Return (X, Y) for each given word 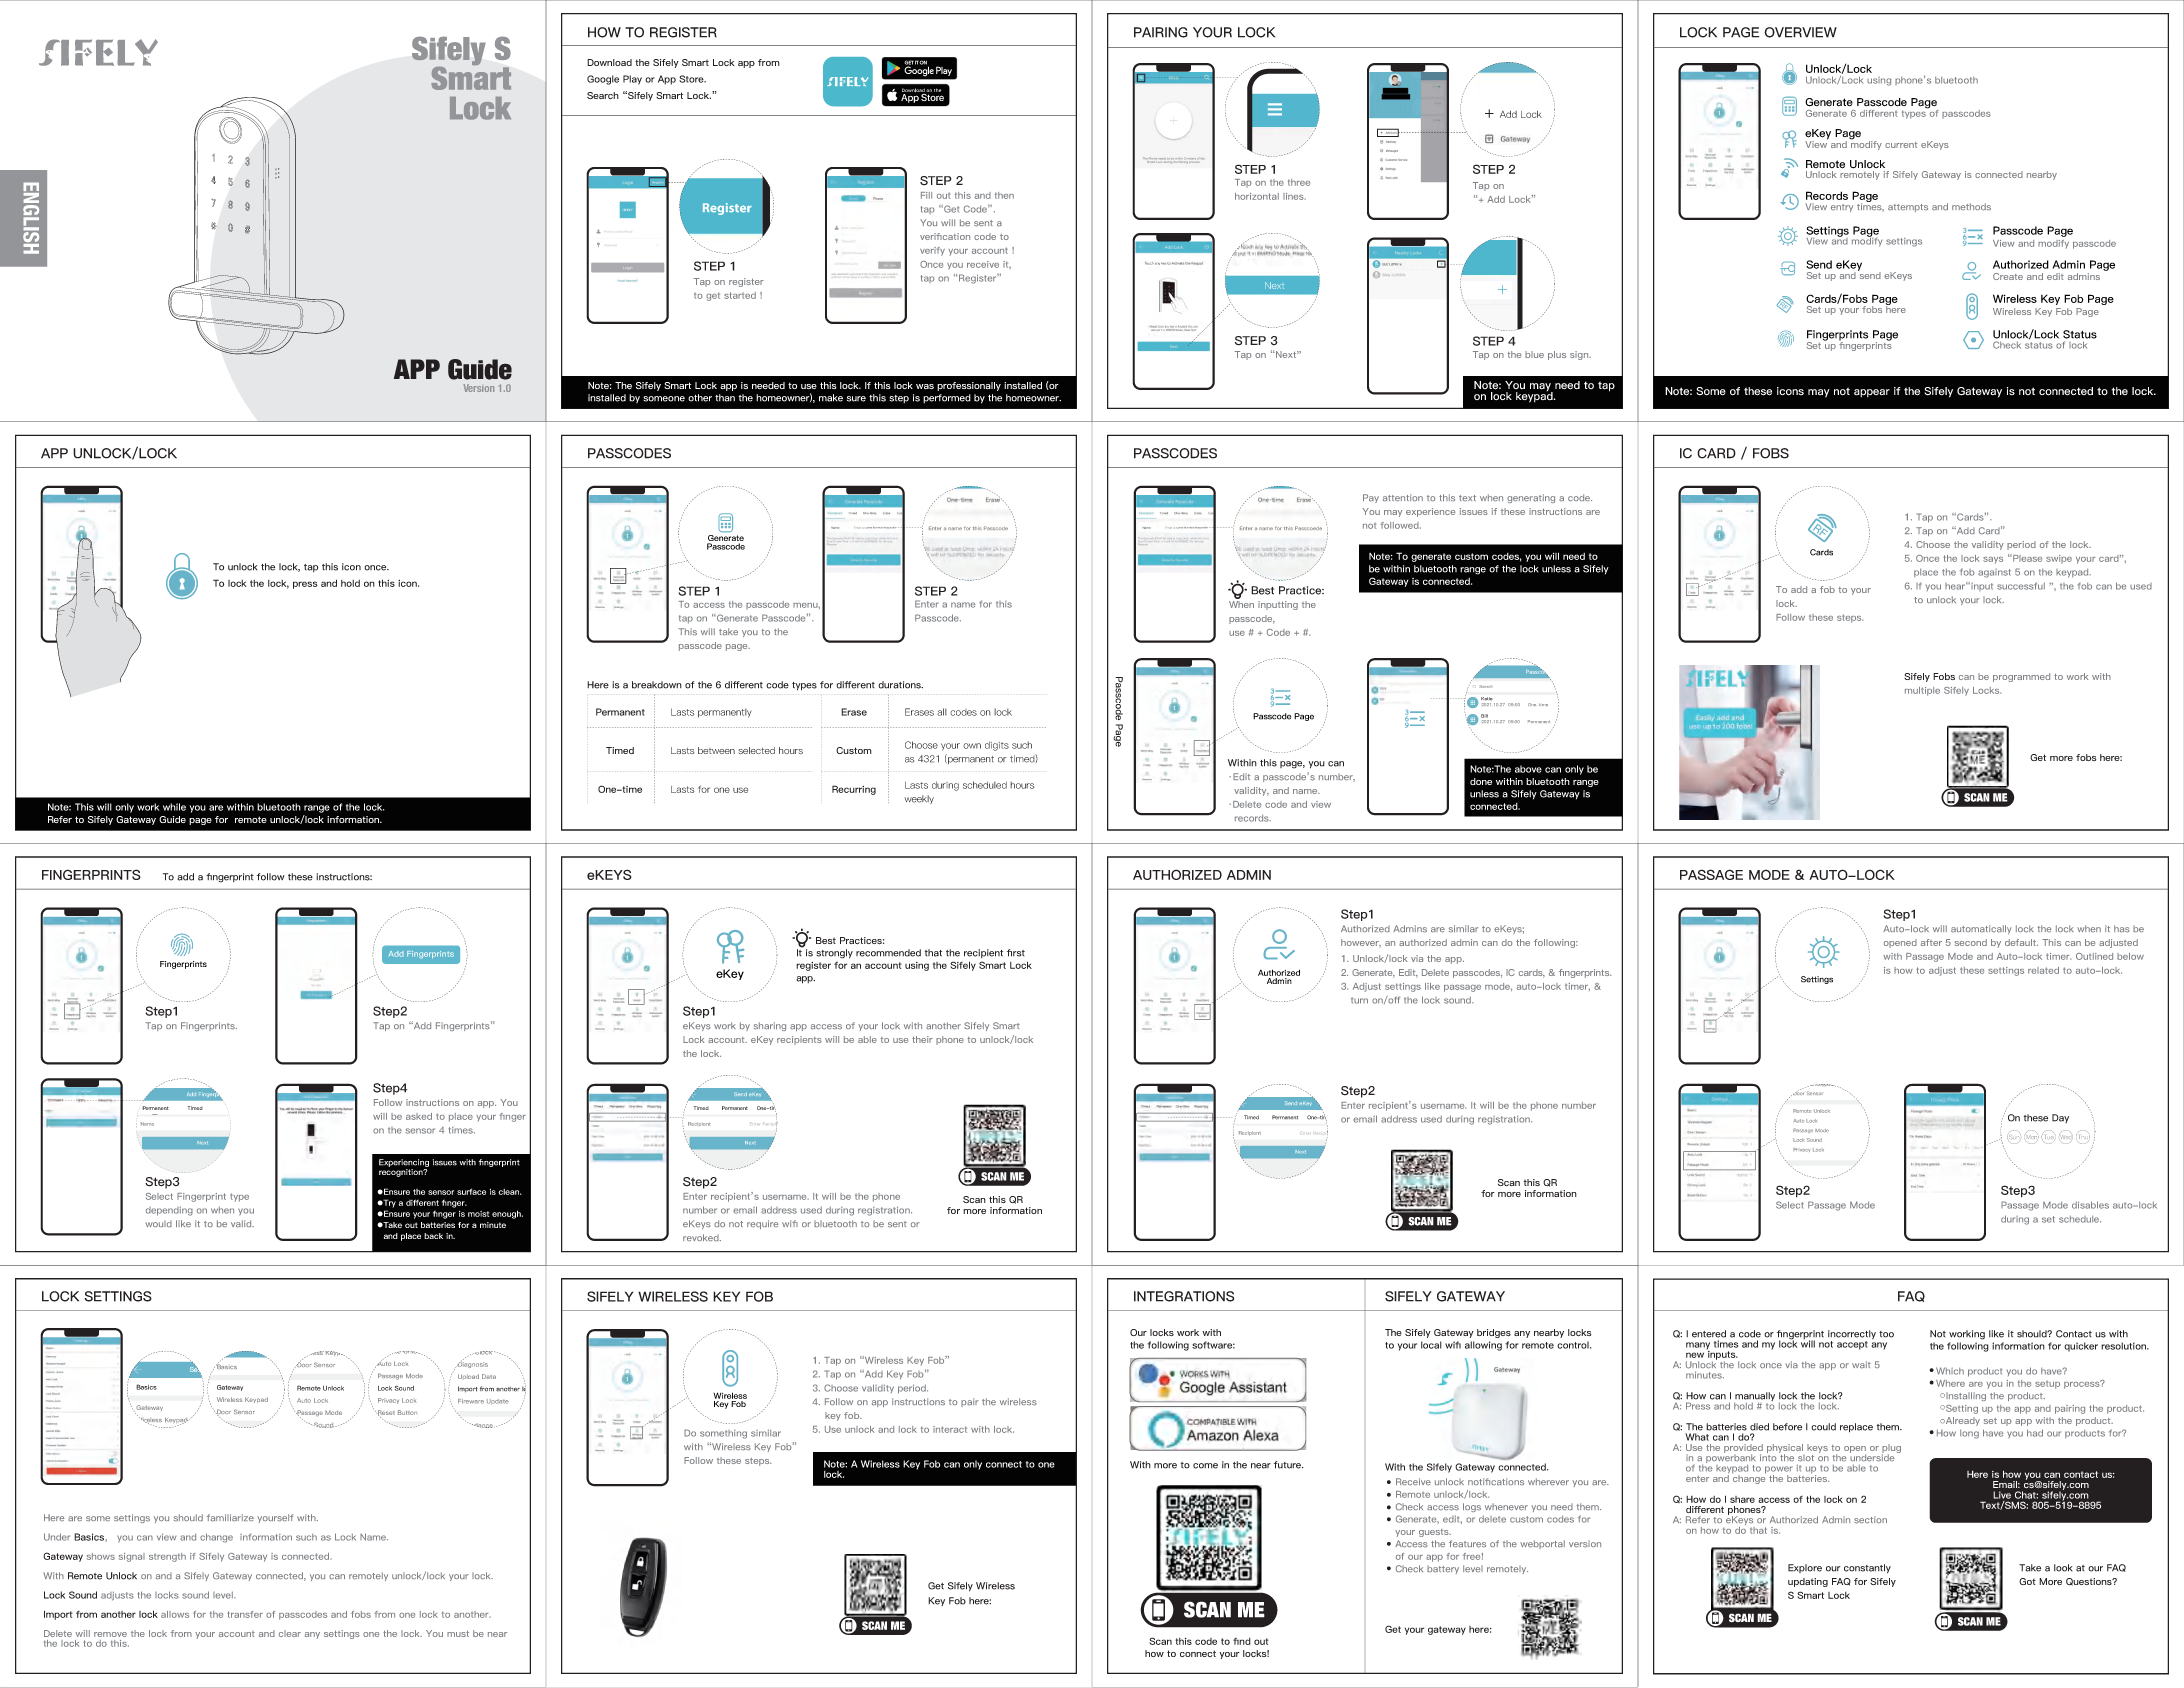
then (1004, 195)
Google (603, 80)
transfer (245, 1614)
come (1205, 1466)
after (1931, 942)
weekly (919, 799)
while (174, 807)
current (1901, 145)
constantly (1867, 1569)
